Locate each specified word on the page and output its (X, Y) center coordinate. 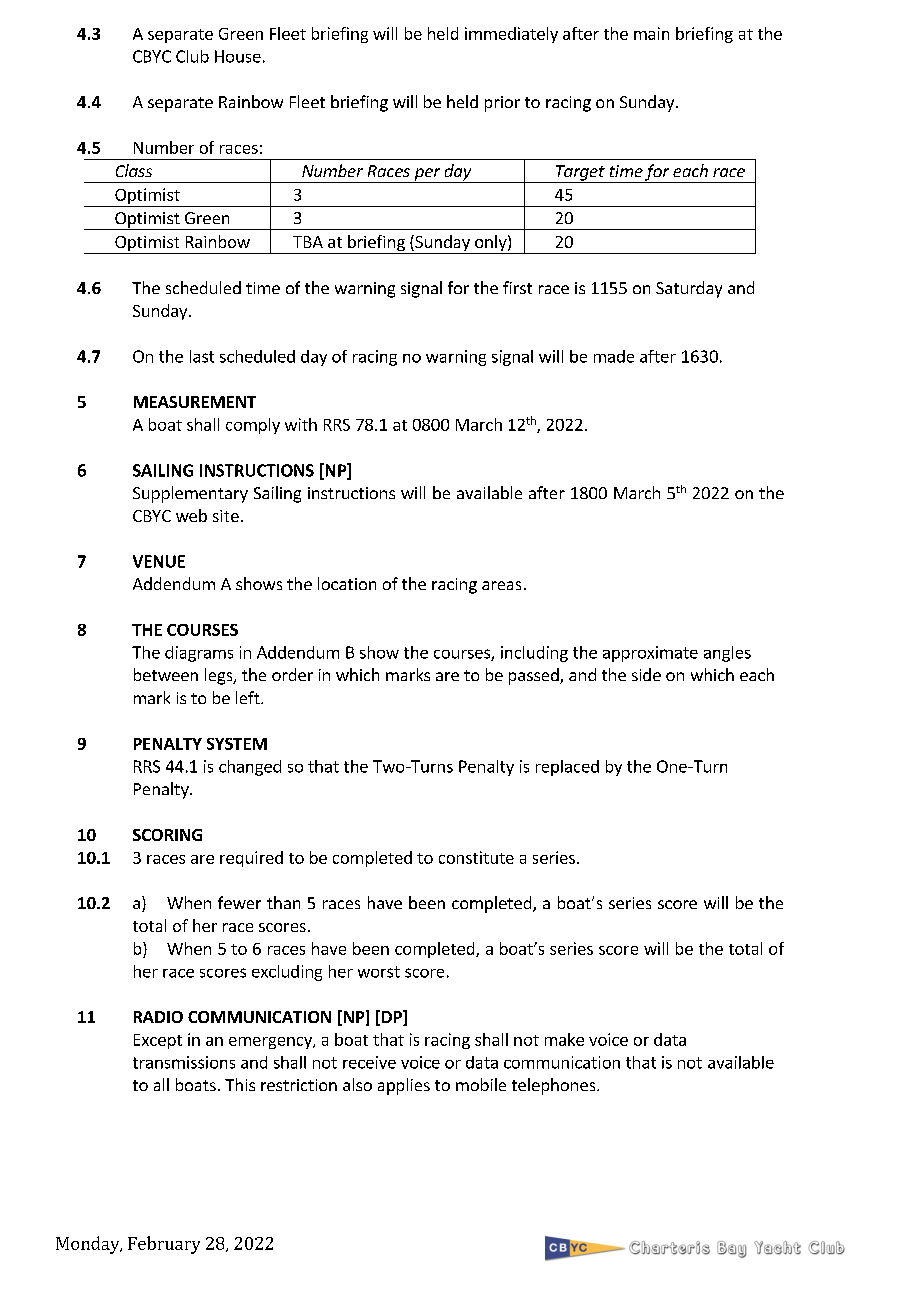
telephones (555, 1086)
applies (404, 1086)
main (651, 33)
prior (502, 104)
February (164, 1245)
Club (192, 56)
